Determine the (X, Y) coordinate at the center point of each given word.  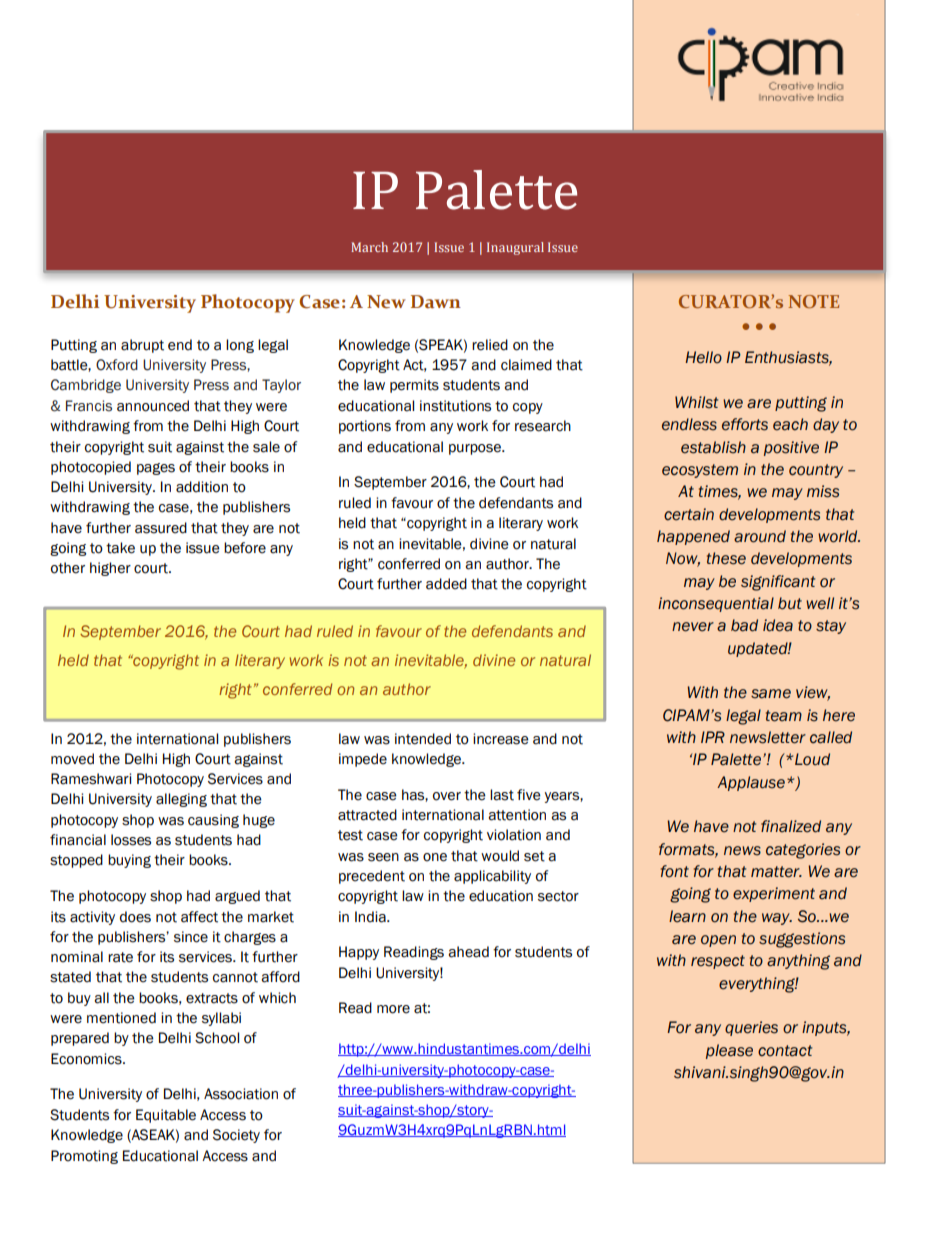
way (777, 919)
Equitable (166, 1116)
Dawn (436, 302)
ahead (468, 952)
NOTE (813, 301)
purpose (476, 449)
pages (156, 469)
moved (72, 759)
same (771, 694)
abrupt (142, 346)
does (135, 917)
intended (423, 739)
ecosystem (700, 471)
